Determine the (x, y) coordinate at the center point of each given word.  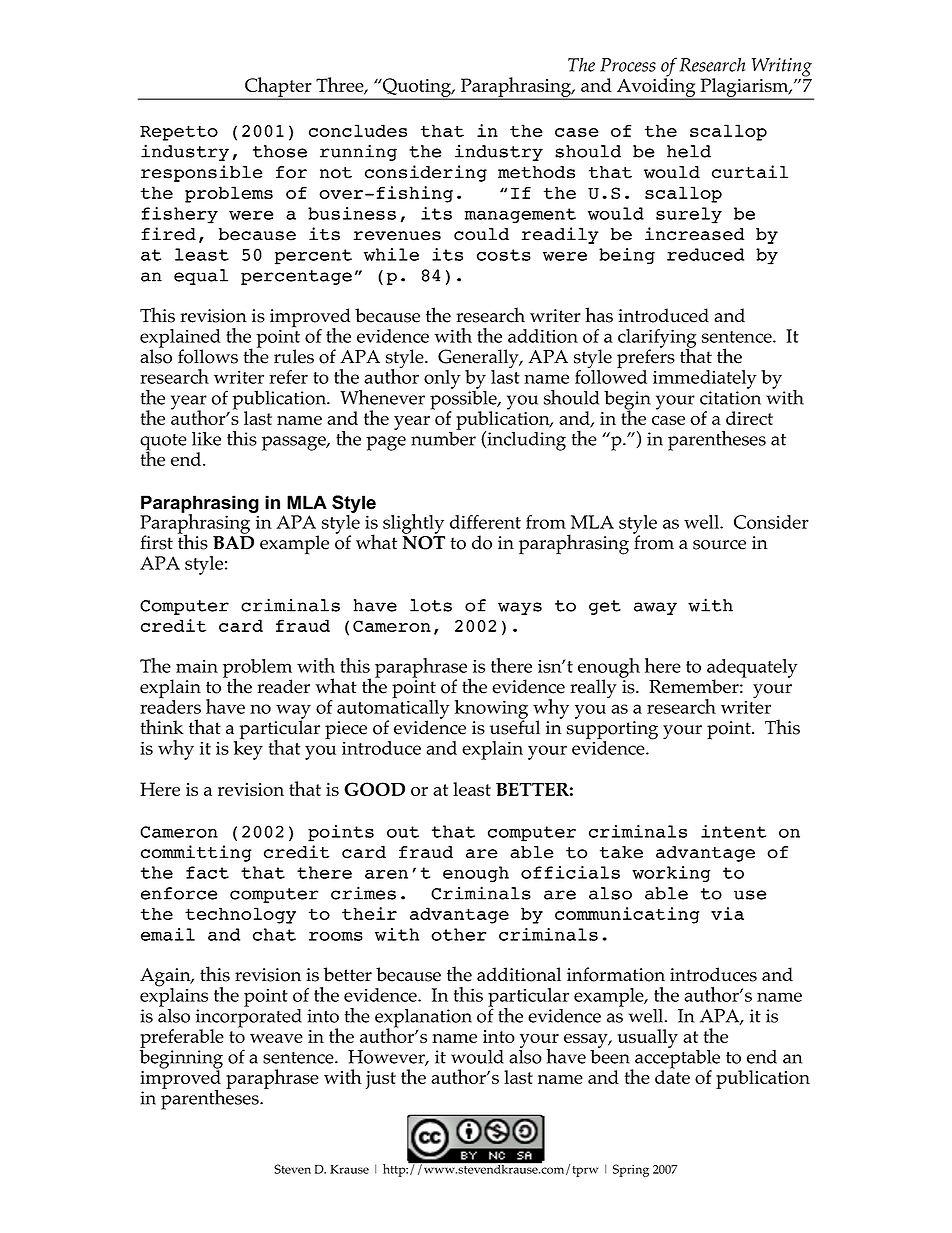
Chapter (278, 88)
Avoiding (656, 88)
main (197, 666)
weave (276, 1038)
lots (431, 605)
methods (536, 172)
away (655, 608)
